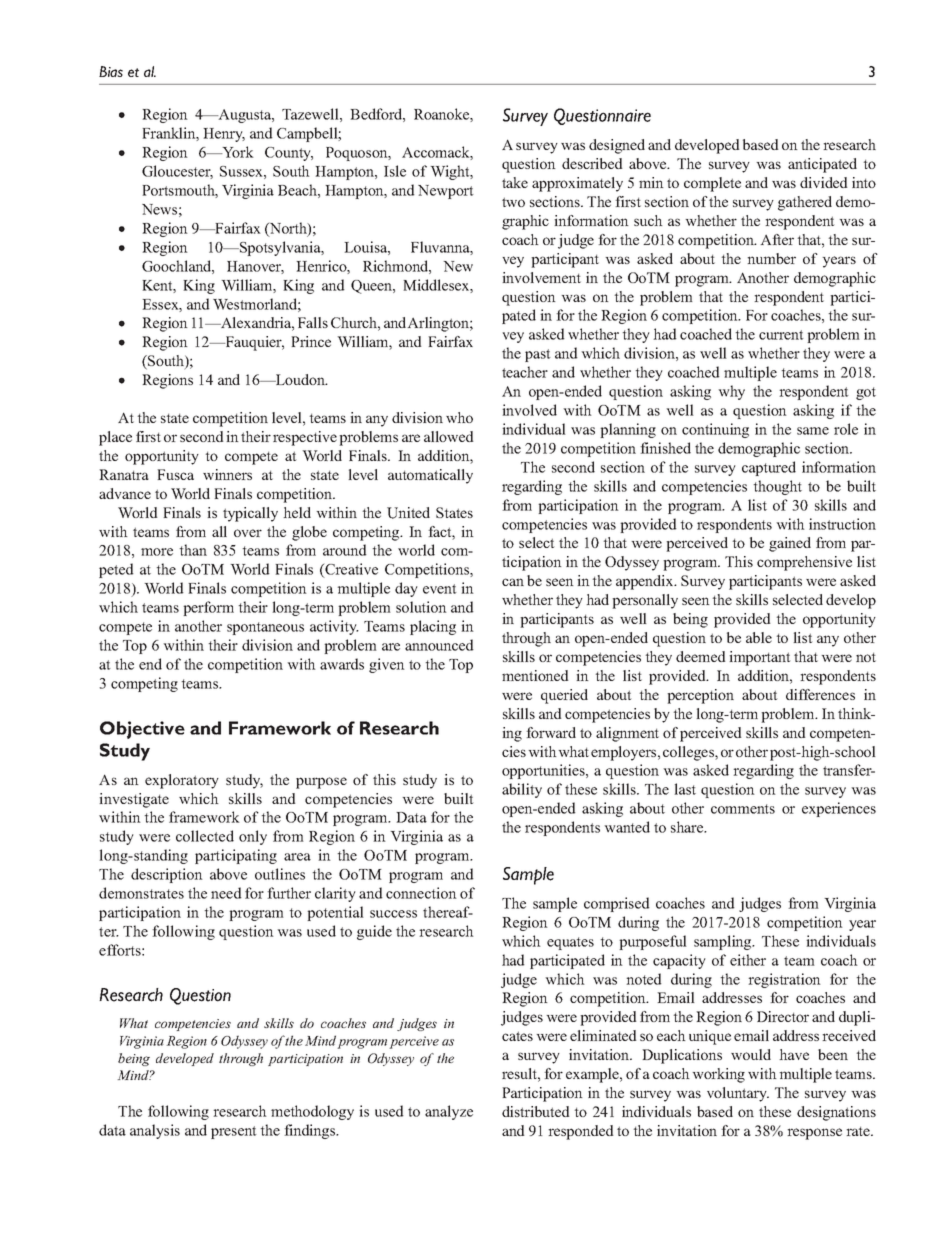  Describe the element at coordinates (459, 417) in the image. I see `who` at that location.
